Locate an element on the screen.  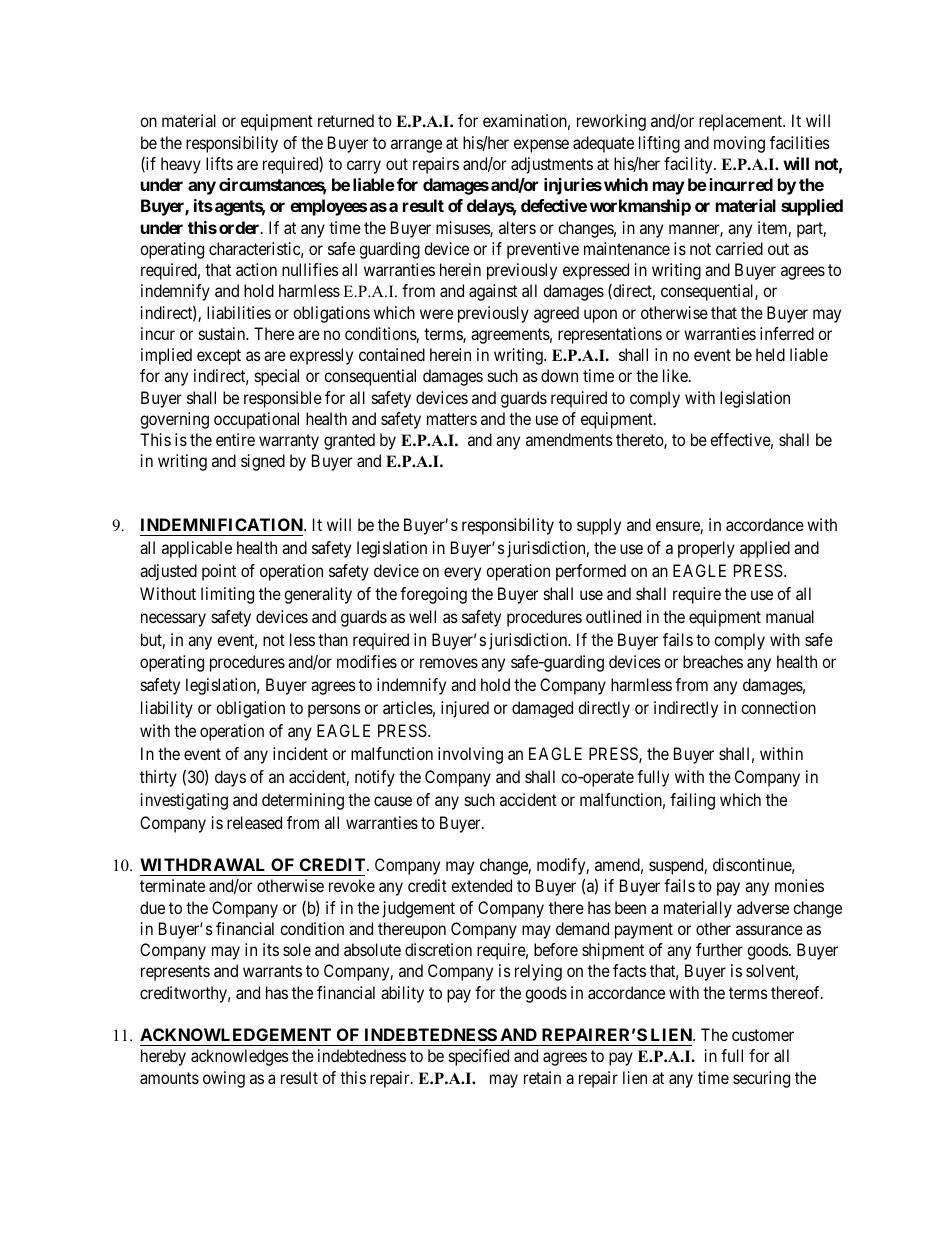
manual is located at coordinates (790, 616).
